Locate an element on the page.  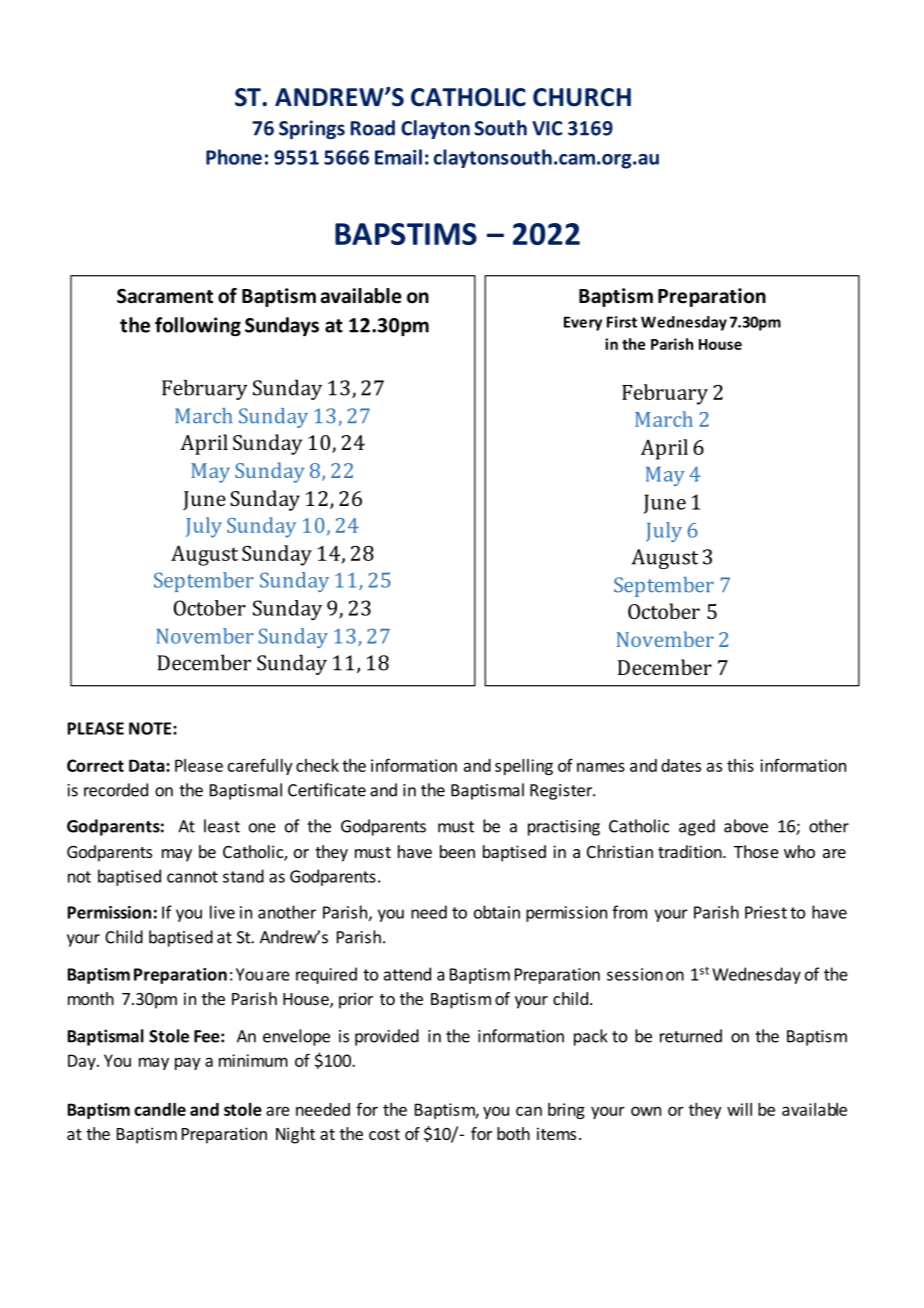
CHURCH is located at coordinates (582, 97).
